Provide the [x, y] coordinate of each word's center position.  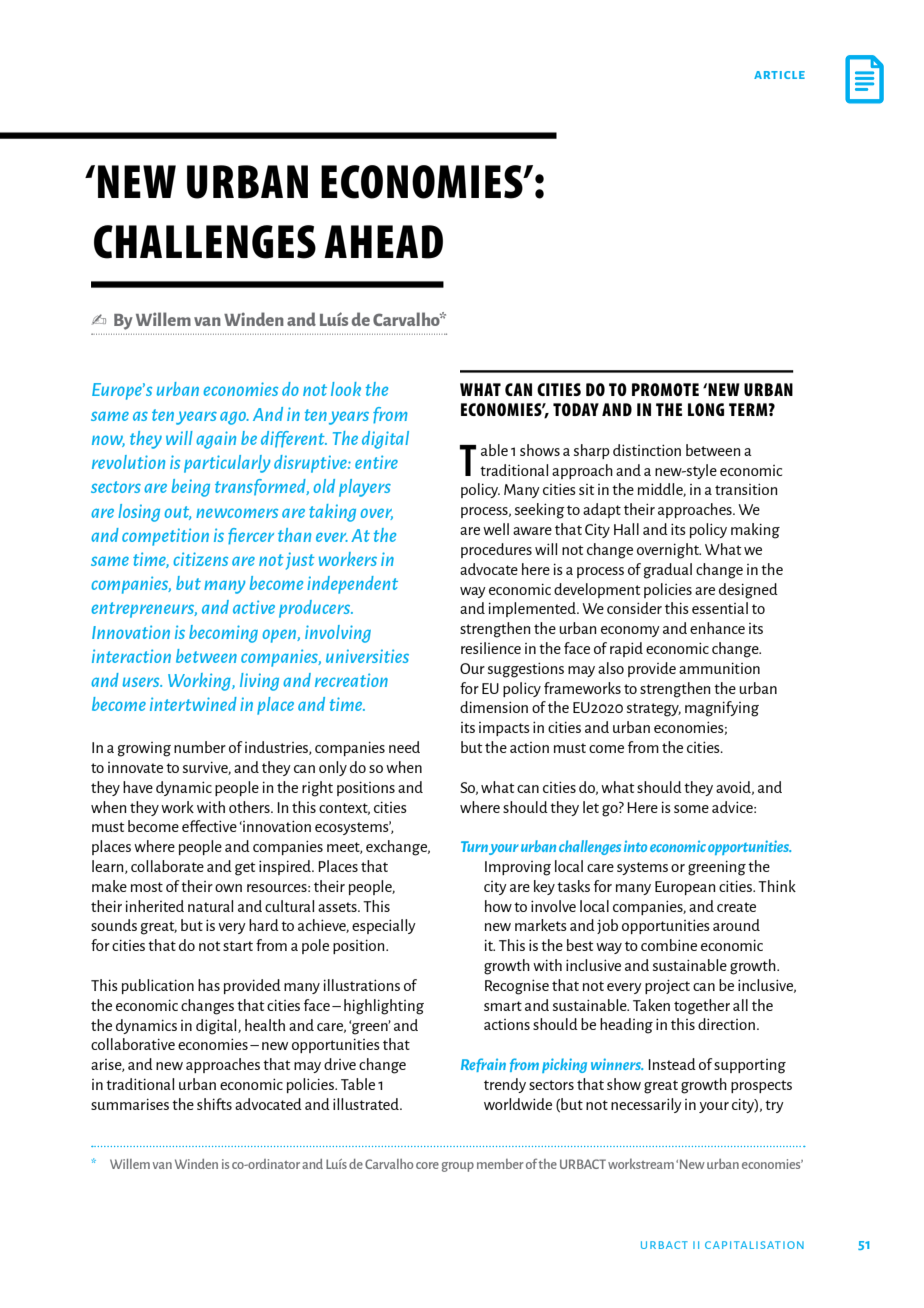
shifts [214, 1104]
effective [209, 826]
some [691, 809]
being [191, 488]
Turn [474, 846]
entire [376, 462]
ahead [383, 242]
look [346, 389]
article [779, 75]
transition [746, 489]
